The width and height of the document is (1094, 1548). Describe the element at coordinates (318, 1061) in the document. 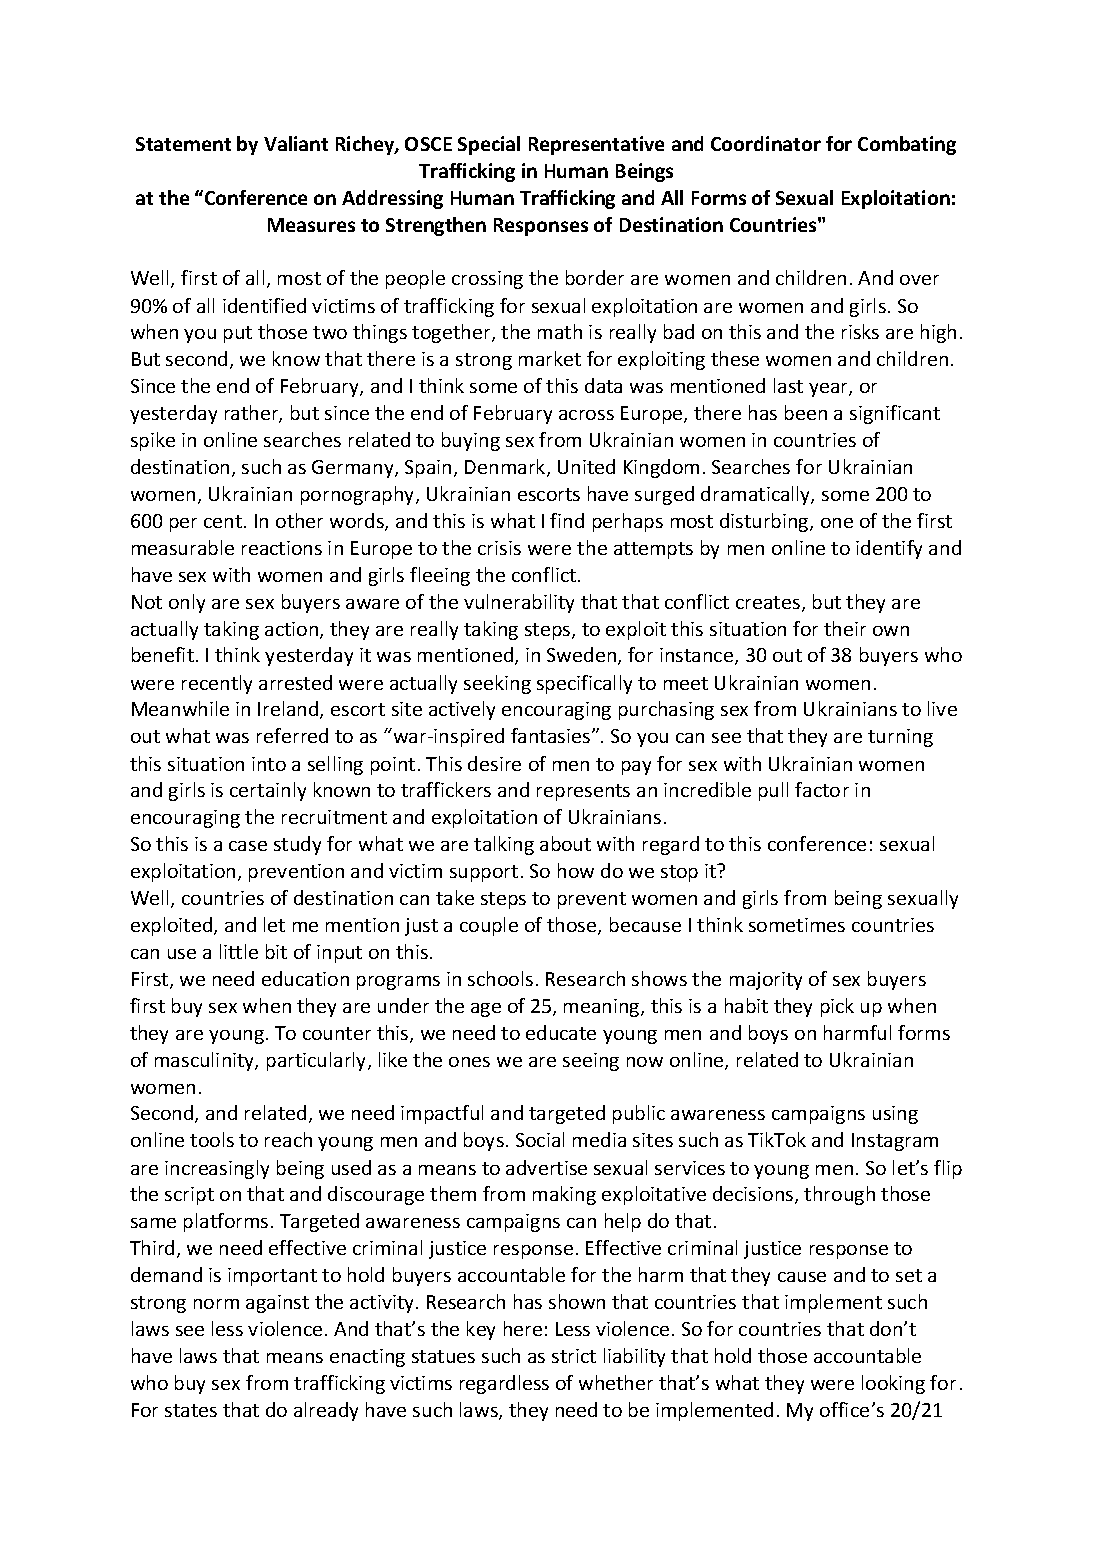

I see `particularly` at that location.
